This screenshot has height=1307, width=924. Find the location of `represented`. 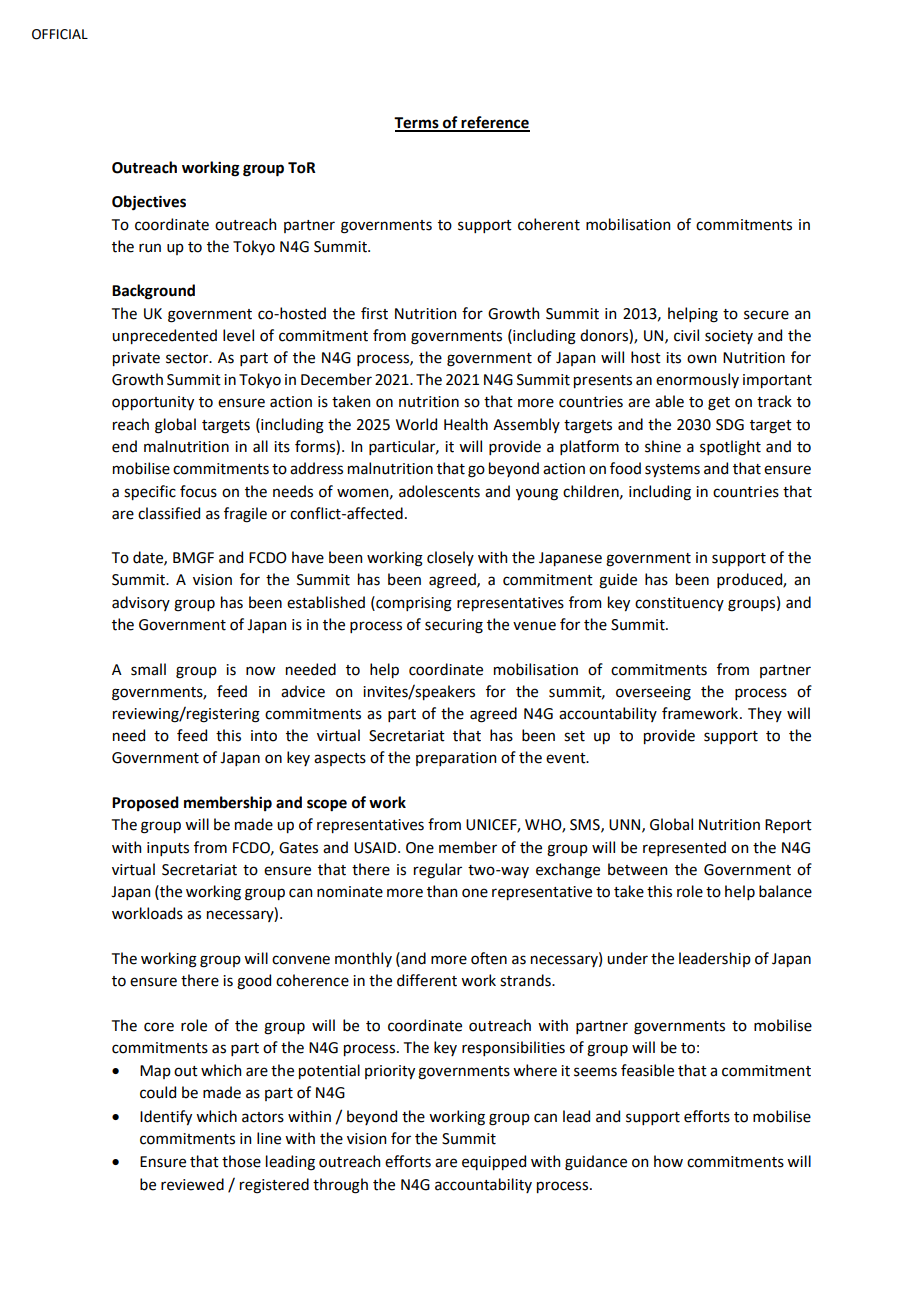

represented is located at coordinates (684, 848).
